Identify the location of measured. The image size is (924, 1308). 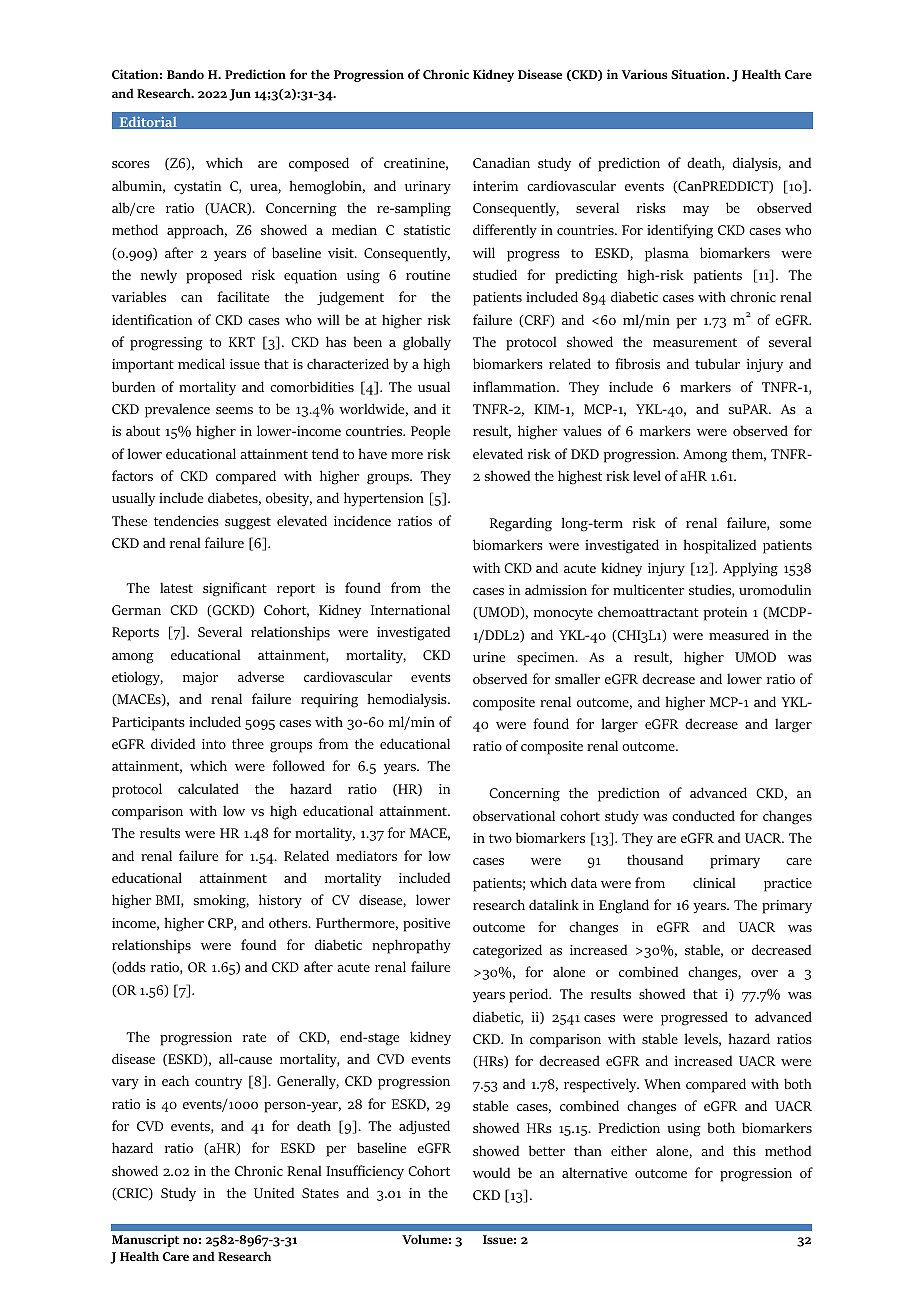
(739, 634).
